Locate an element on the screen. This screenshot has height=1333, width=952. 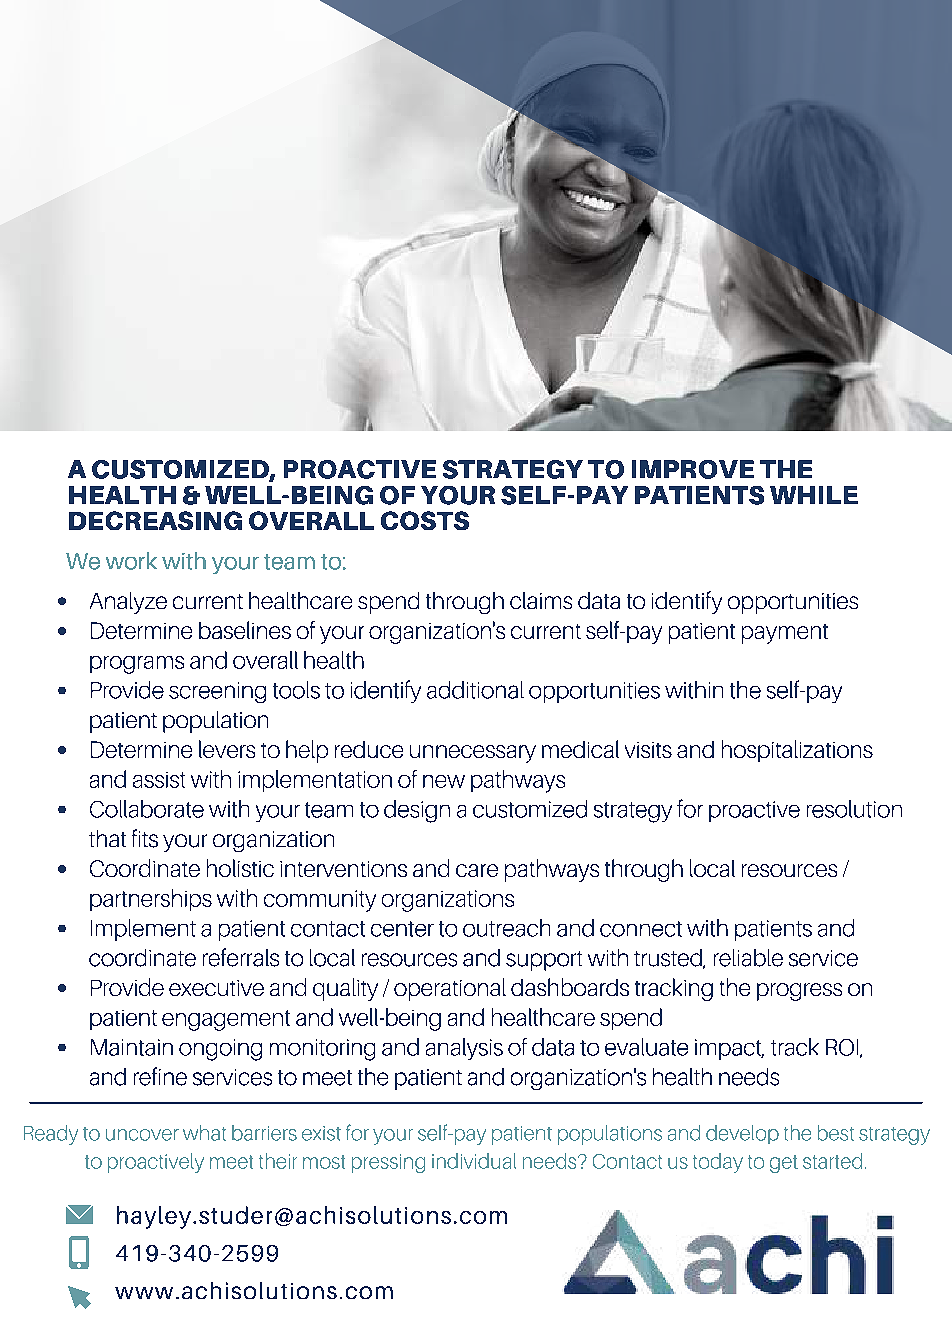
COSTS is located at coordinates (425, 520).
